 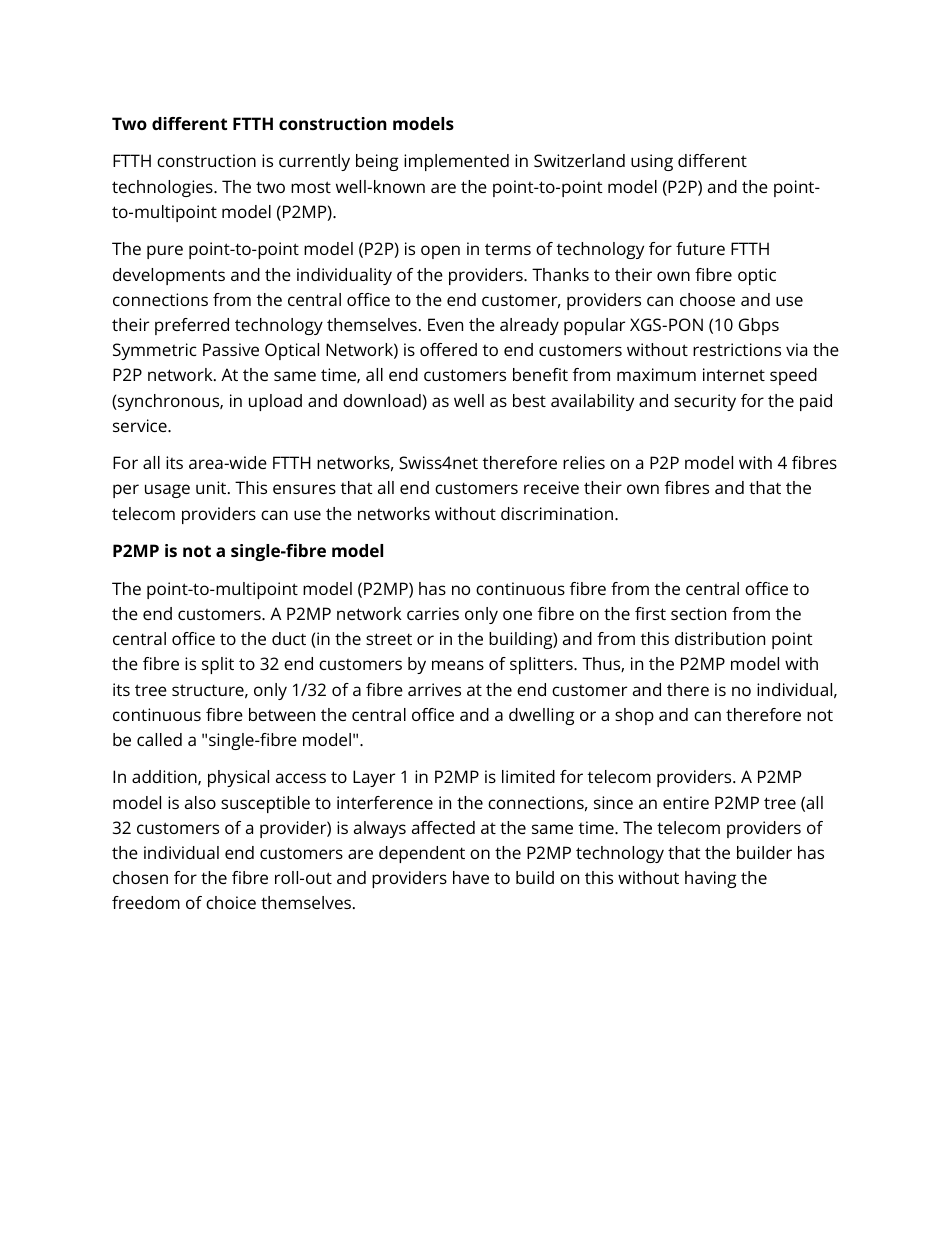 I want to click on Gbps, so click(x=759, y=326).
